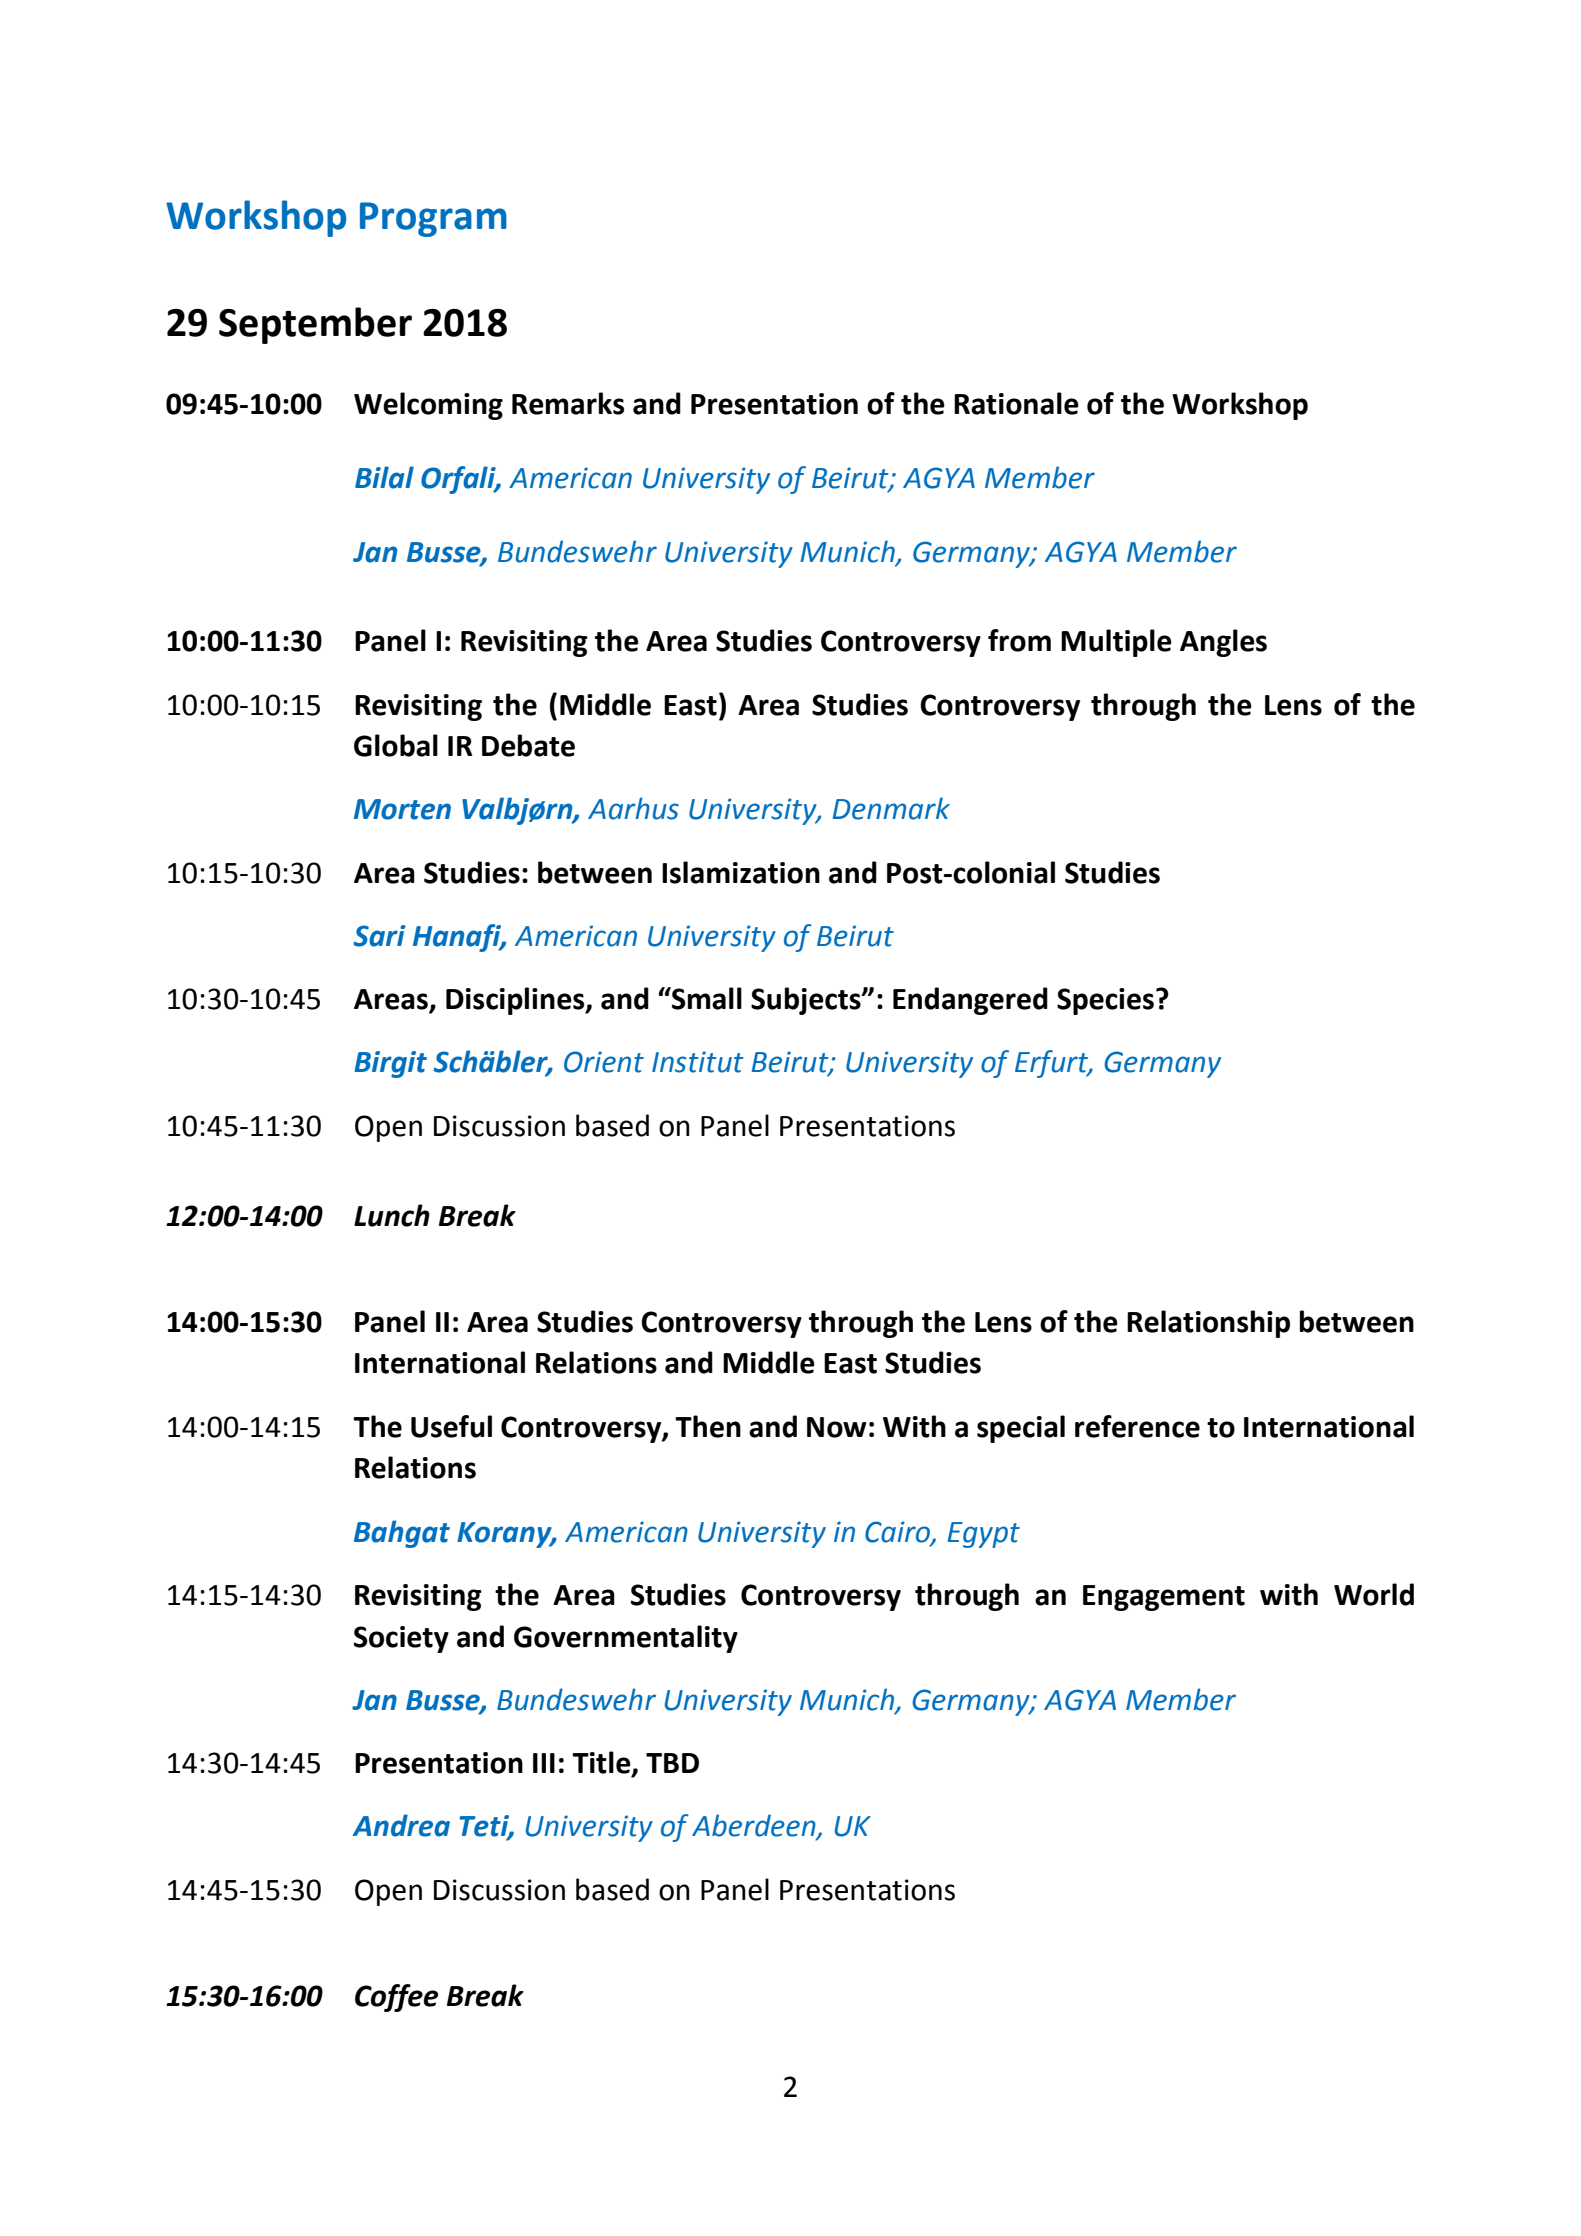 The image size is (1581, 2236). What do you see at coordinates (1019, 640) in the document?
I see `from` at bounding box center [1019, 640].
